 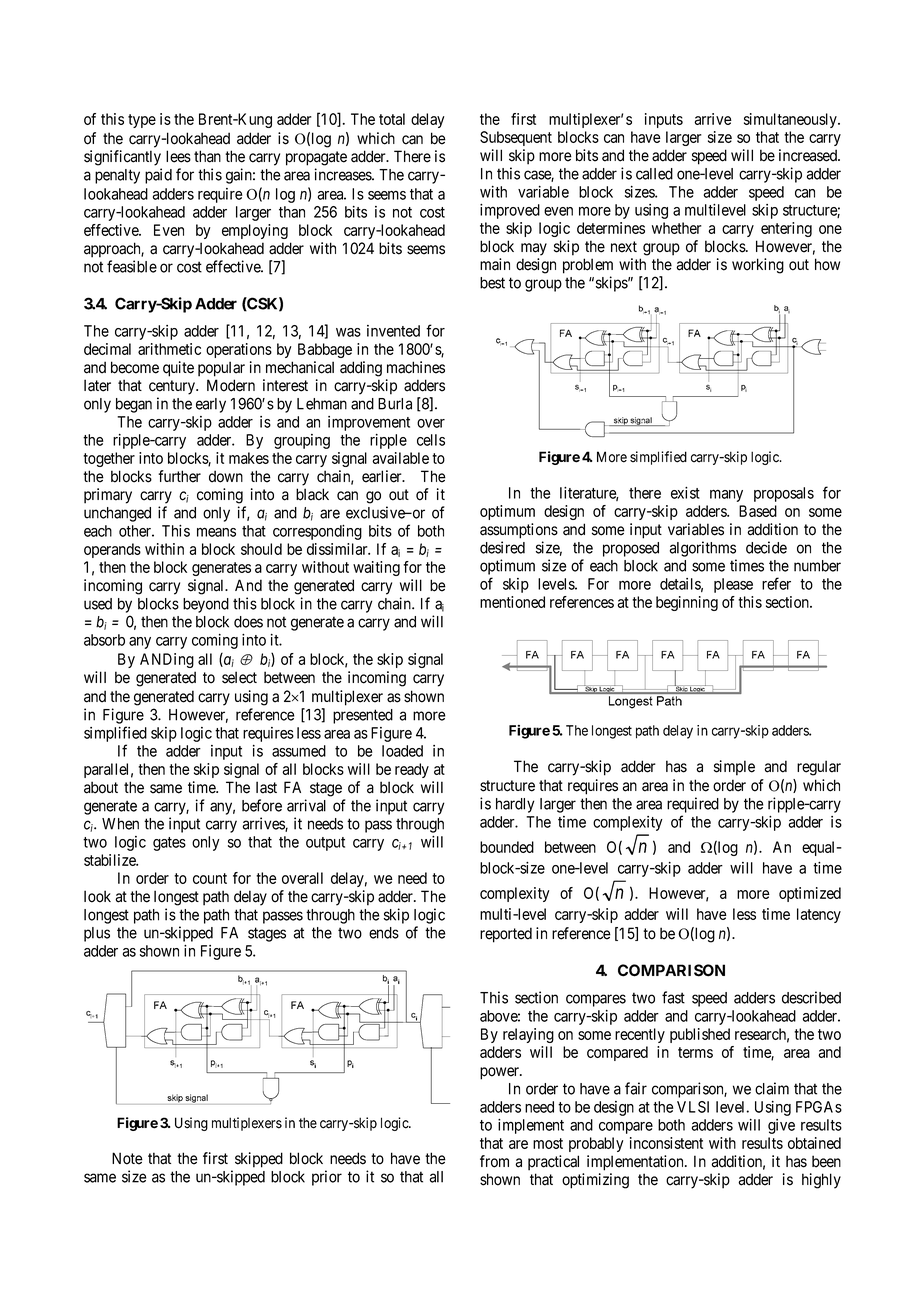 I want to click on count, so click(x=210, y=878).
